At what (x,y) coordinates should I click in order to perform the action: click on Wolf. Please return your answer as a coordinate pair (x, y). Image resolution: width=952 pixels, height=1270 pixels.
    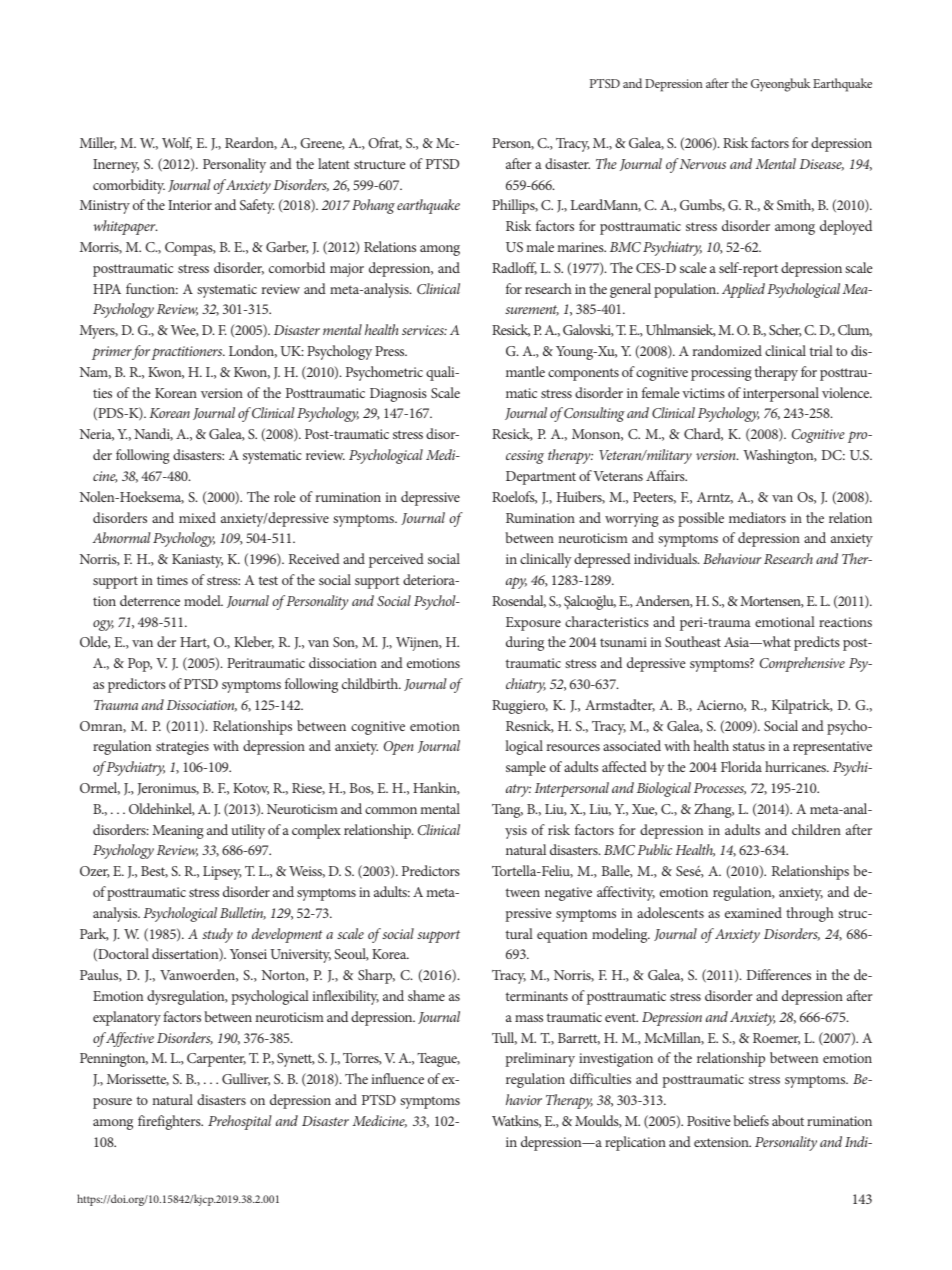
    Looking at the image, I should click on (177, 143).
